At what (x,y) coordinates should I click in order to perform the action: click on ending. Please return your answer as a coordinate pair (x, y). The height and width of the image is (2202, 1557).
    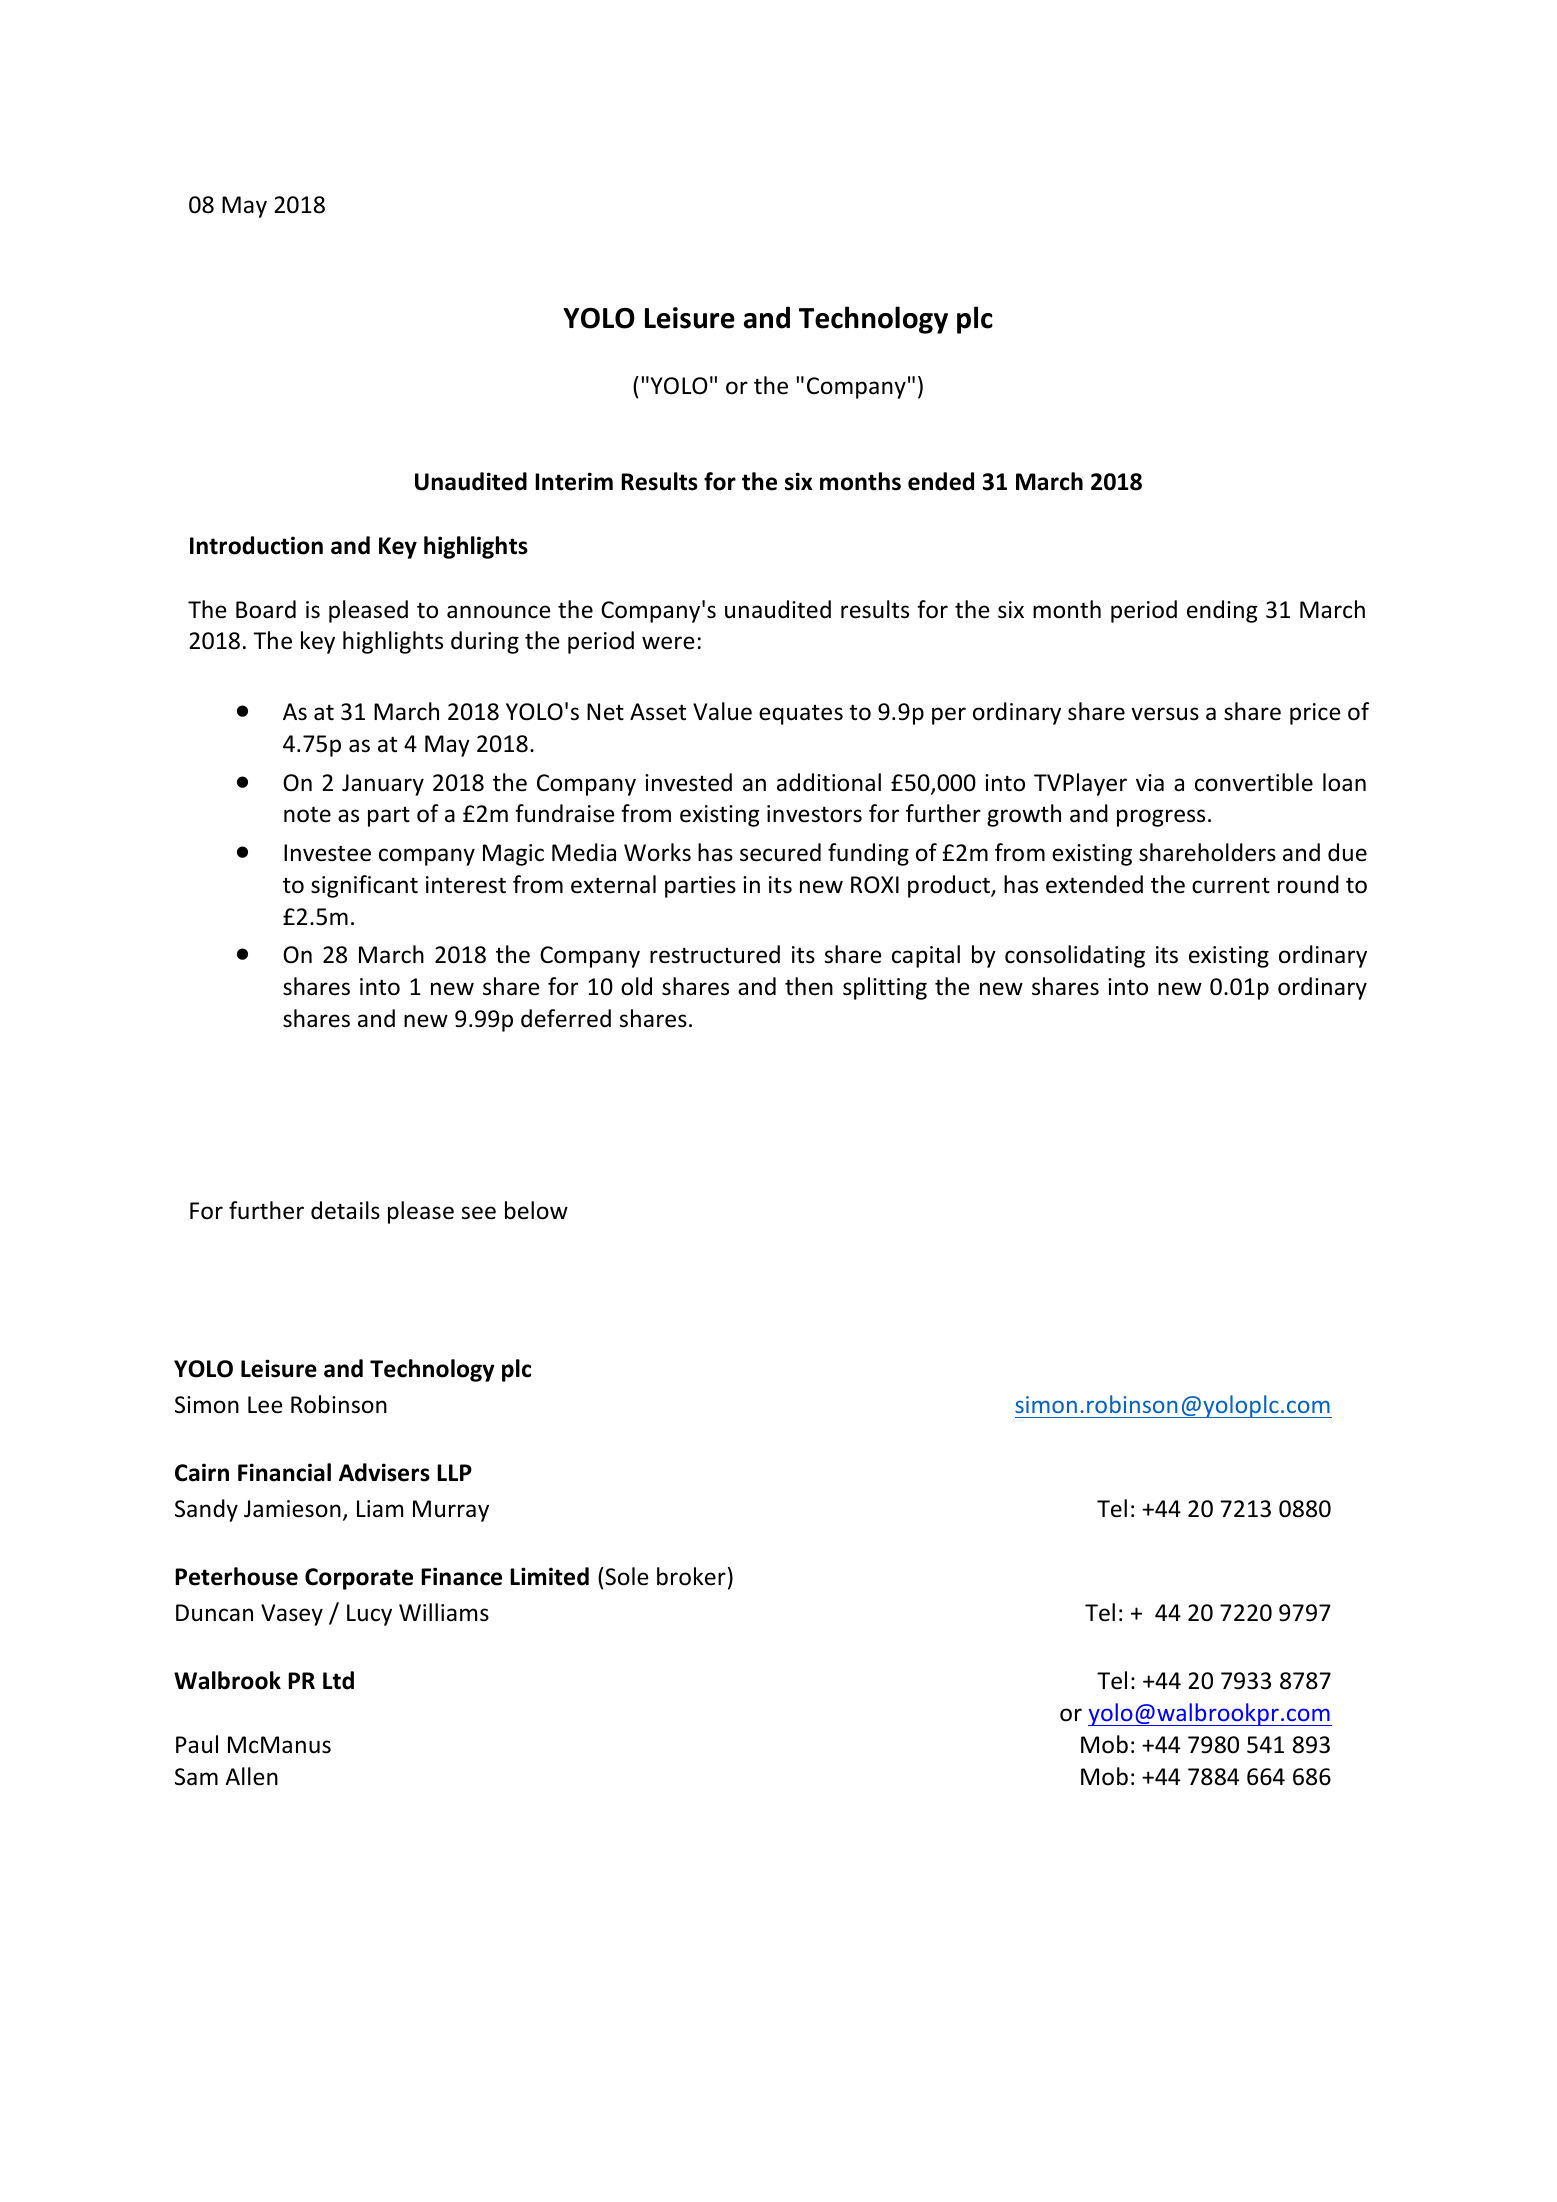
    Looking at the image, I should click on (1222, 611).
